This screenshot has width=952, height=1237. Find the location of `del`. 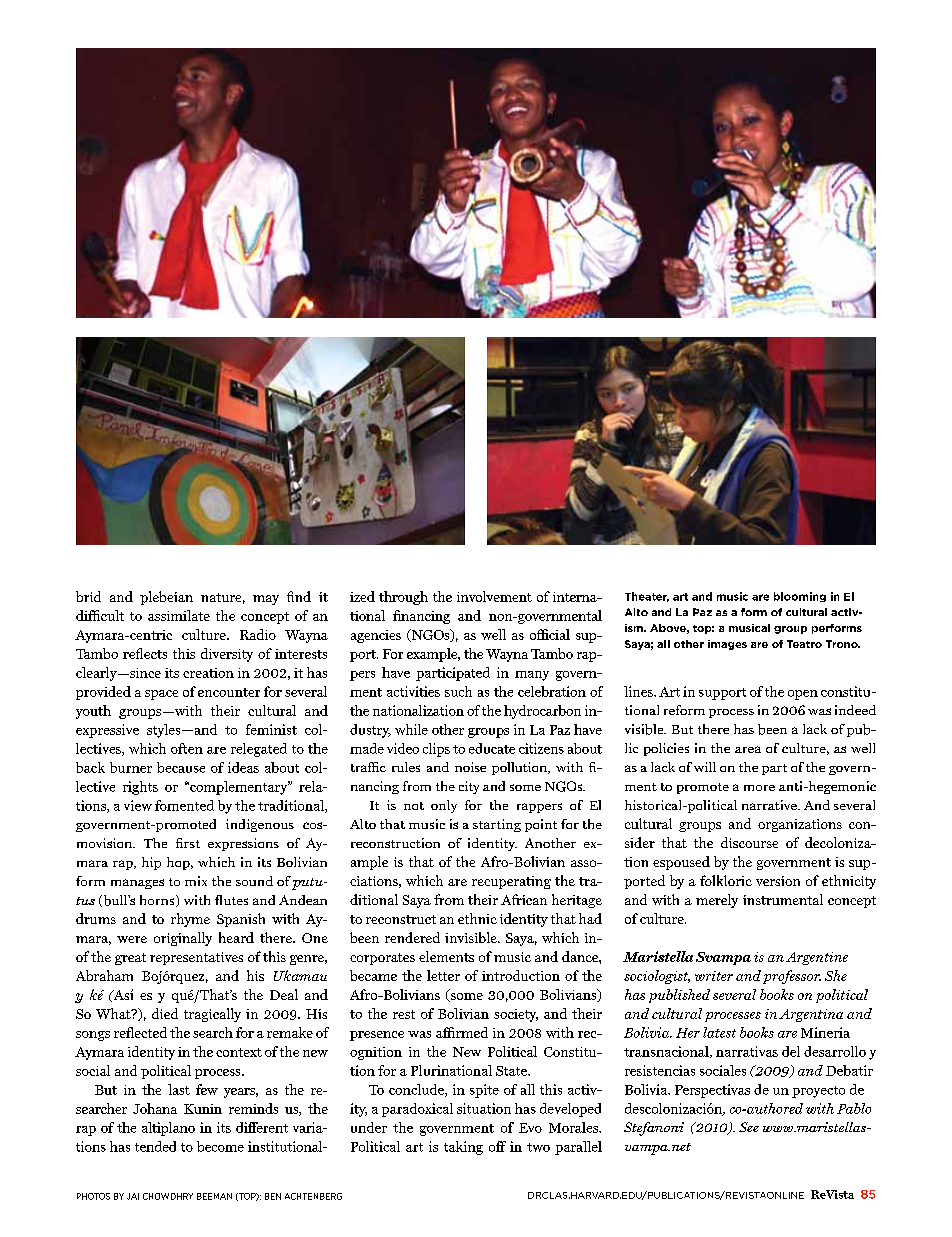

del is located at coordinates (791, 1051).
